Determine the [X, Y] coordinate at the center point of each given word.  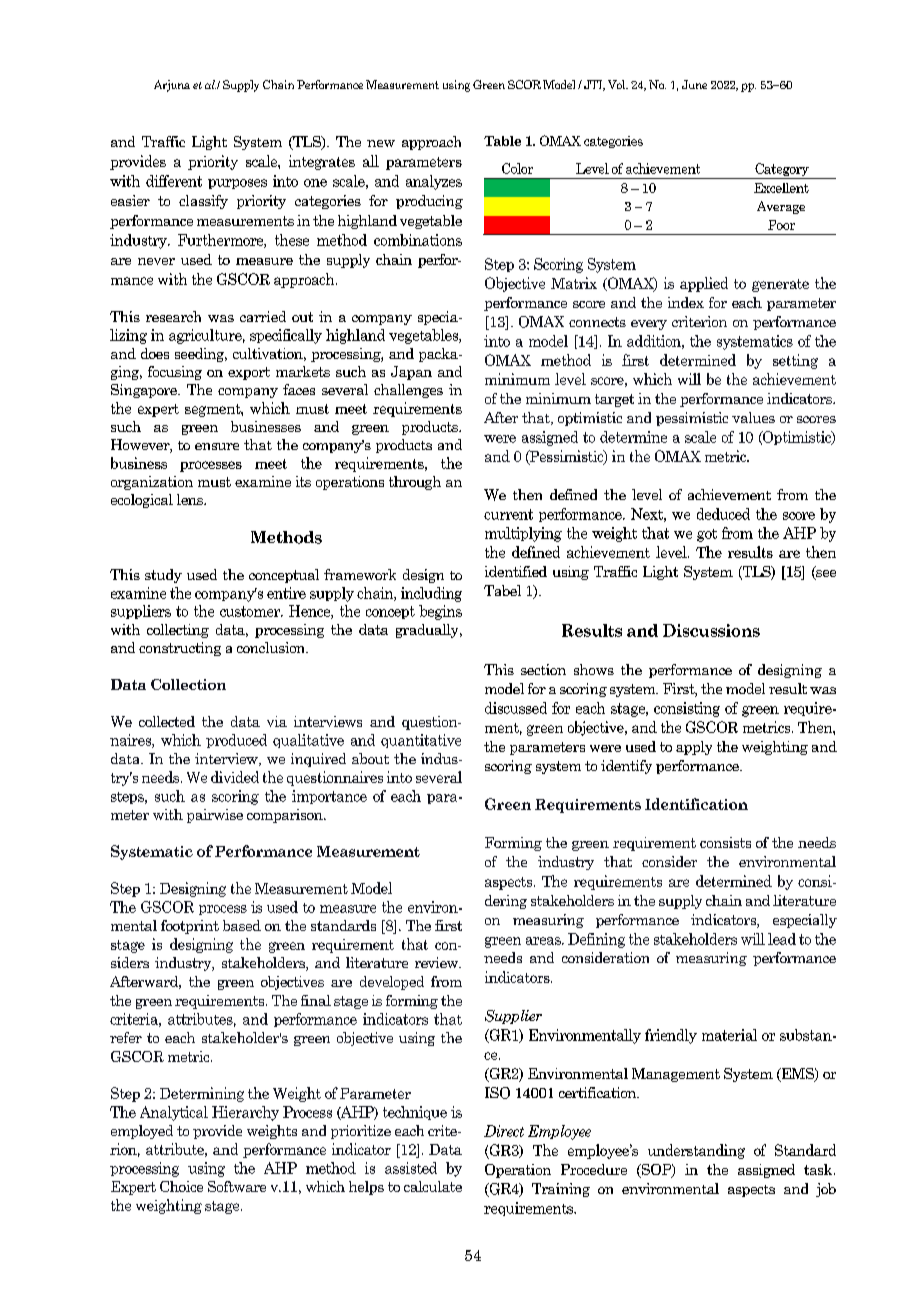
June [694, 84]
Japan [411, 373]
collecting [178, 631]
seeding [201, 355]
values [753, 417]
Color [517, 168]
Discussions [711, 630]
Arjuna [172, 86]
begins [440, 612]
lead [782, 939]
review [438, 962]
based [242, 925]
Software [237, 1186]
